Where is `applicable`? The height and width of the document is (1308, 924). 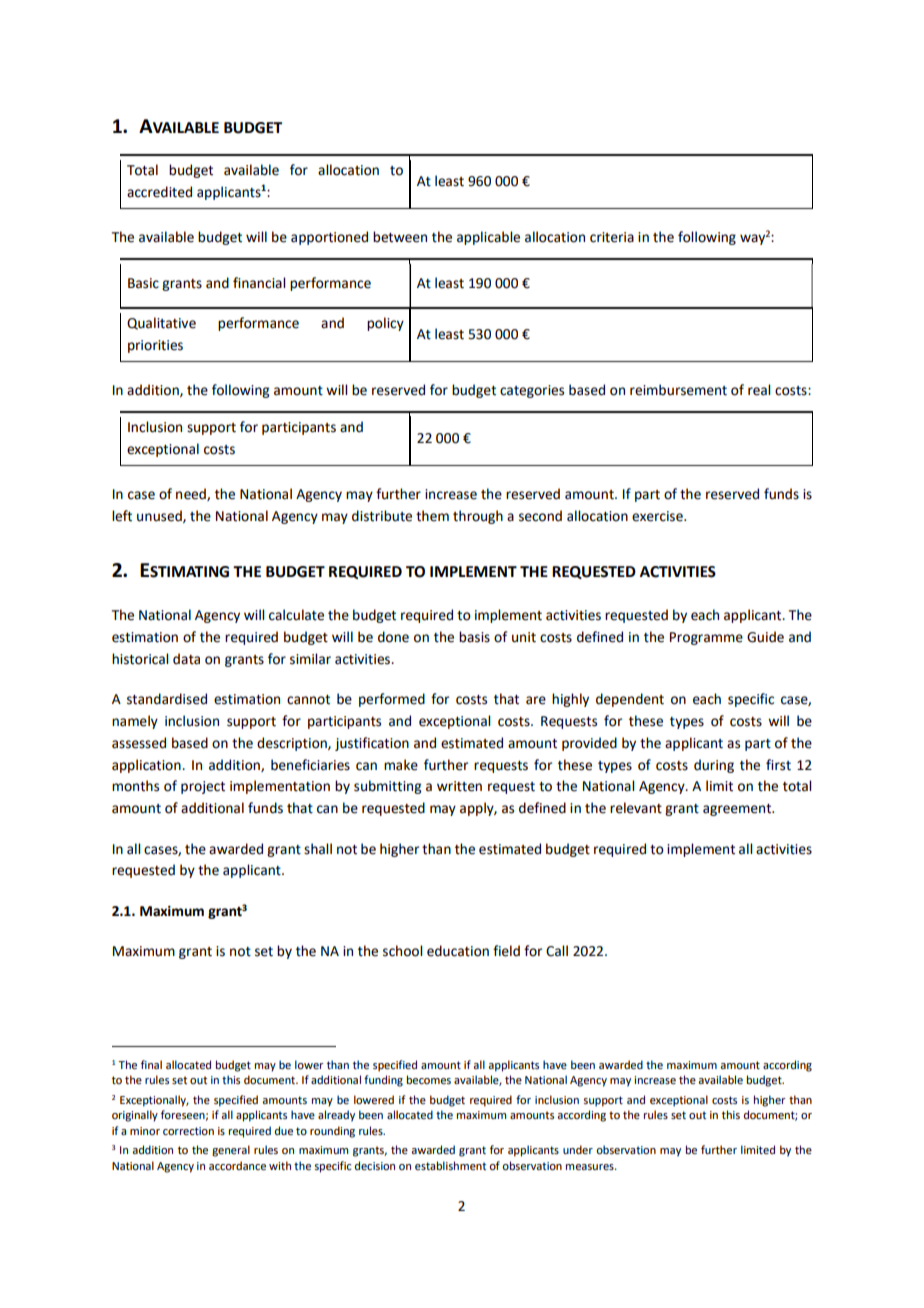 applicable is located at coordinates (488, 238).
